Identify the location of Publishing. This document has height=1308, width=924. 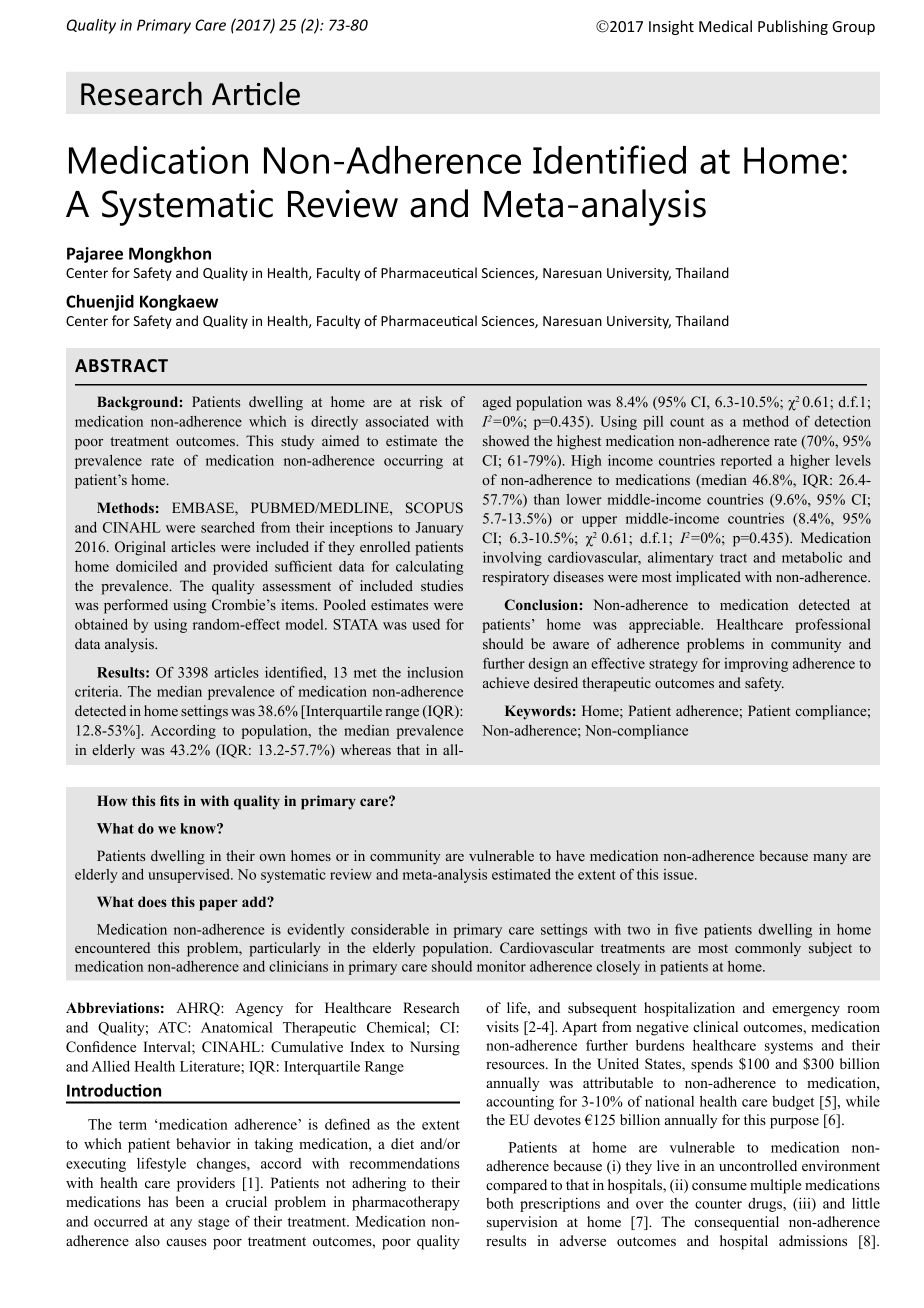
(793, 27).
